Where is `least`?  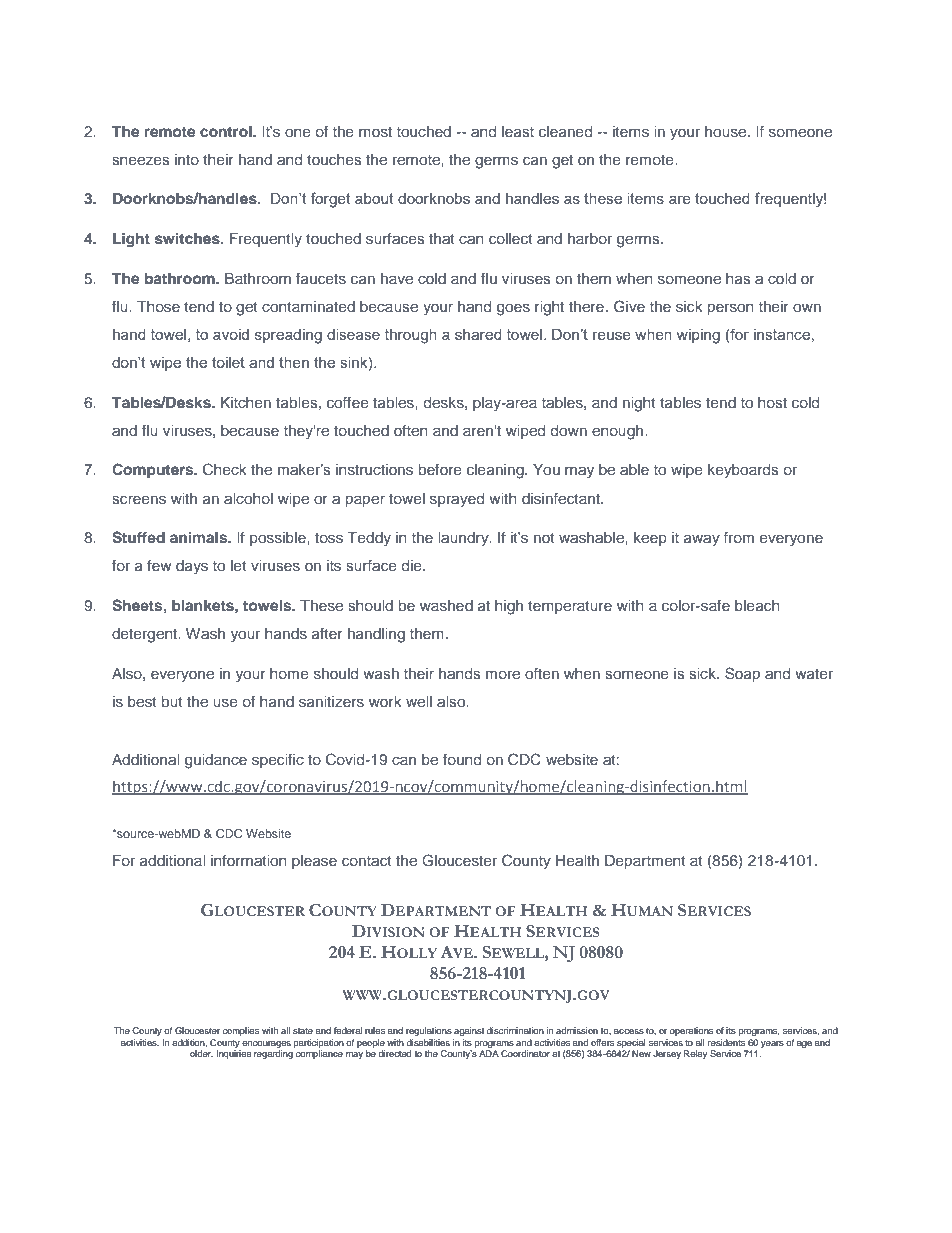 least is located at coordinates (518, 131).
